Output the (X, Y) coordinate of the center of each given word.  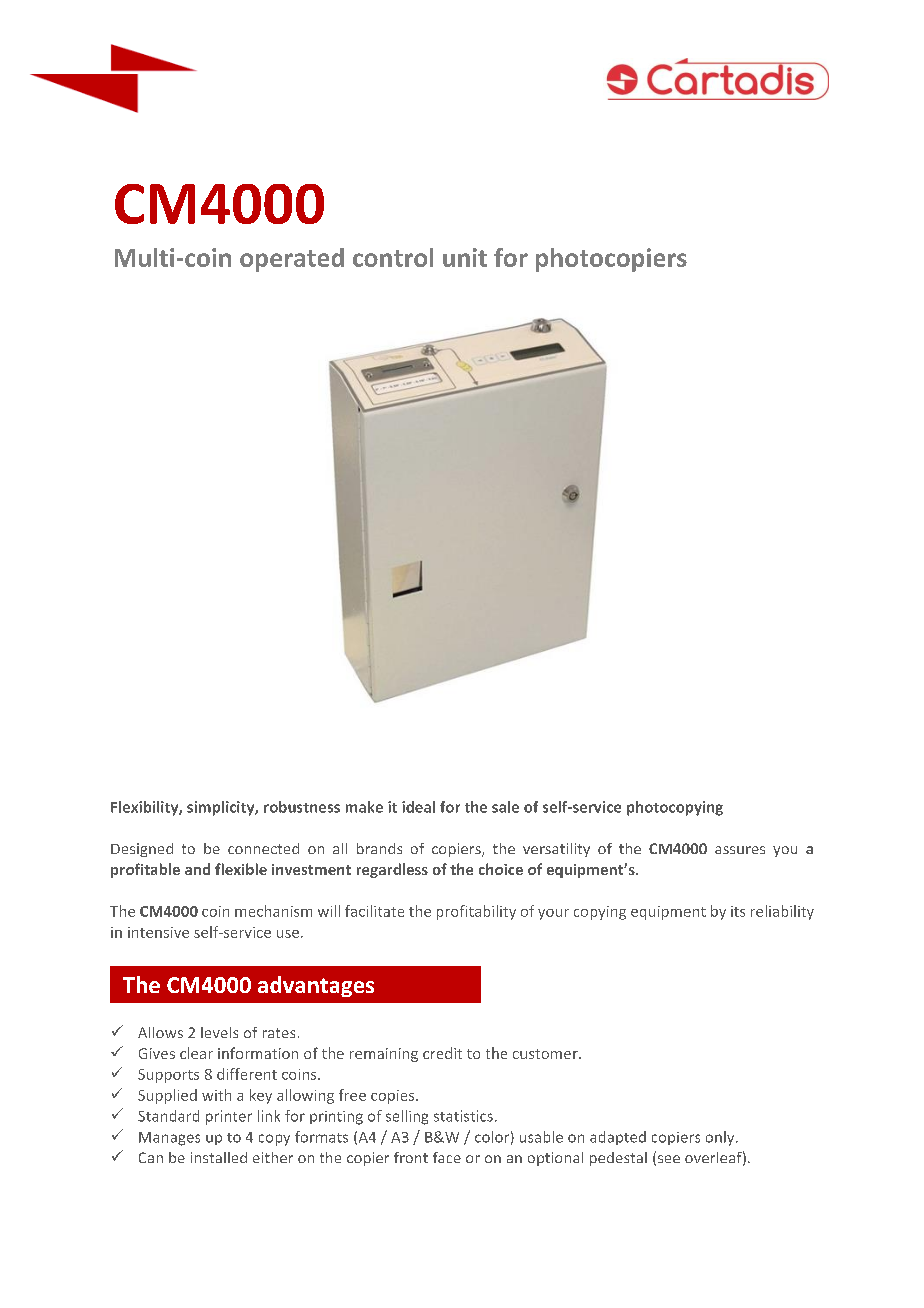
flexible (241, 869)
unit (465, 257)
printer (229, 1117)
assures (740, 850)
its (738, 911)
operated (292, 260)
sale (505, 807)
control (393, 257)
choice (501, 869)
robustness (302, 807)
